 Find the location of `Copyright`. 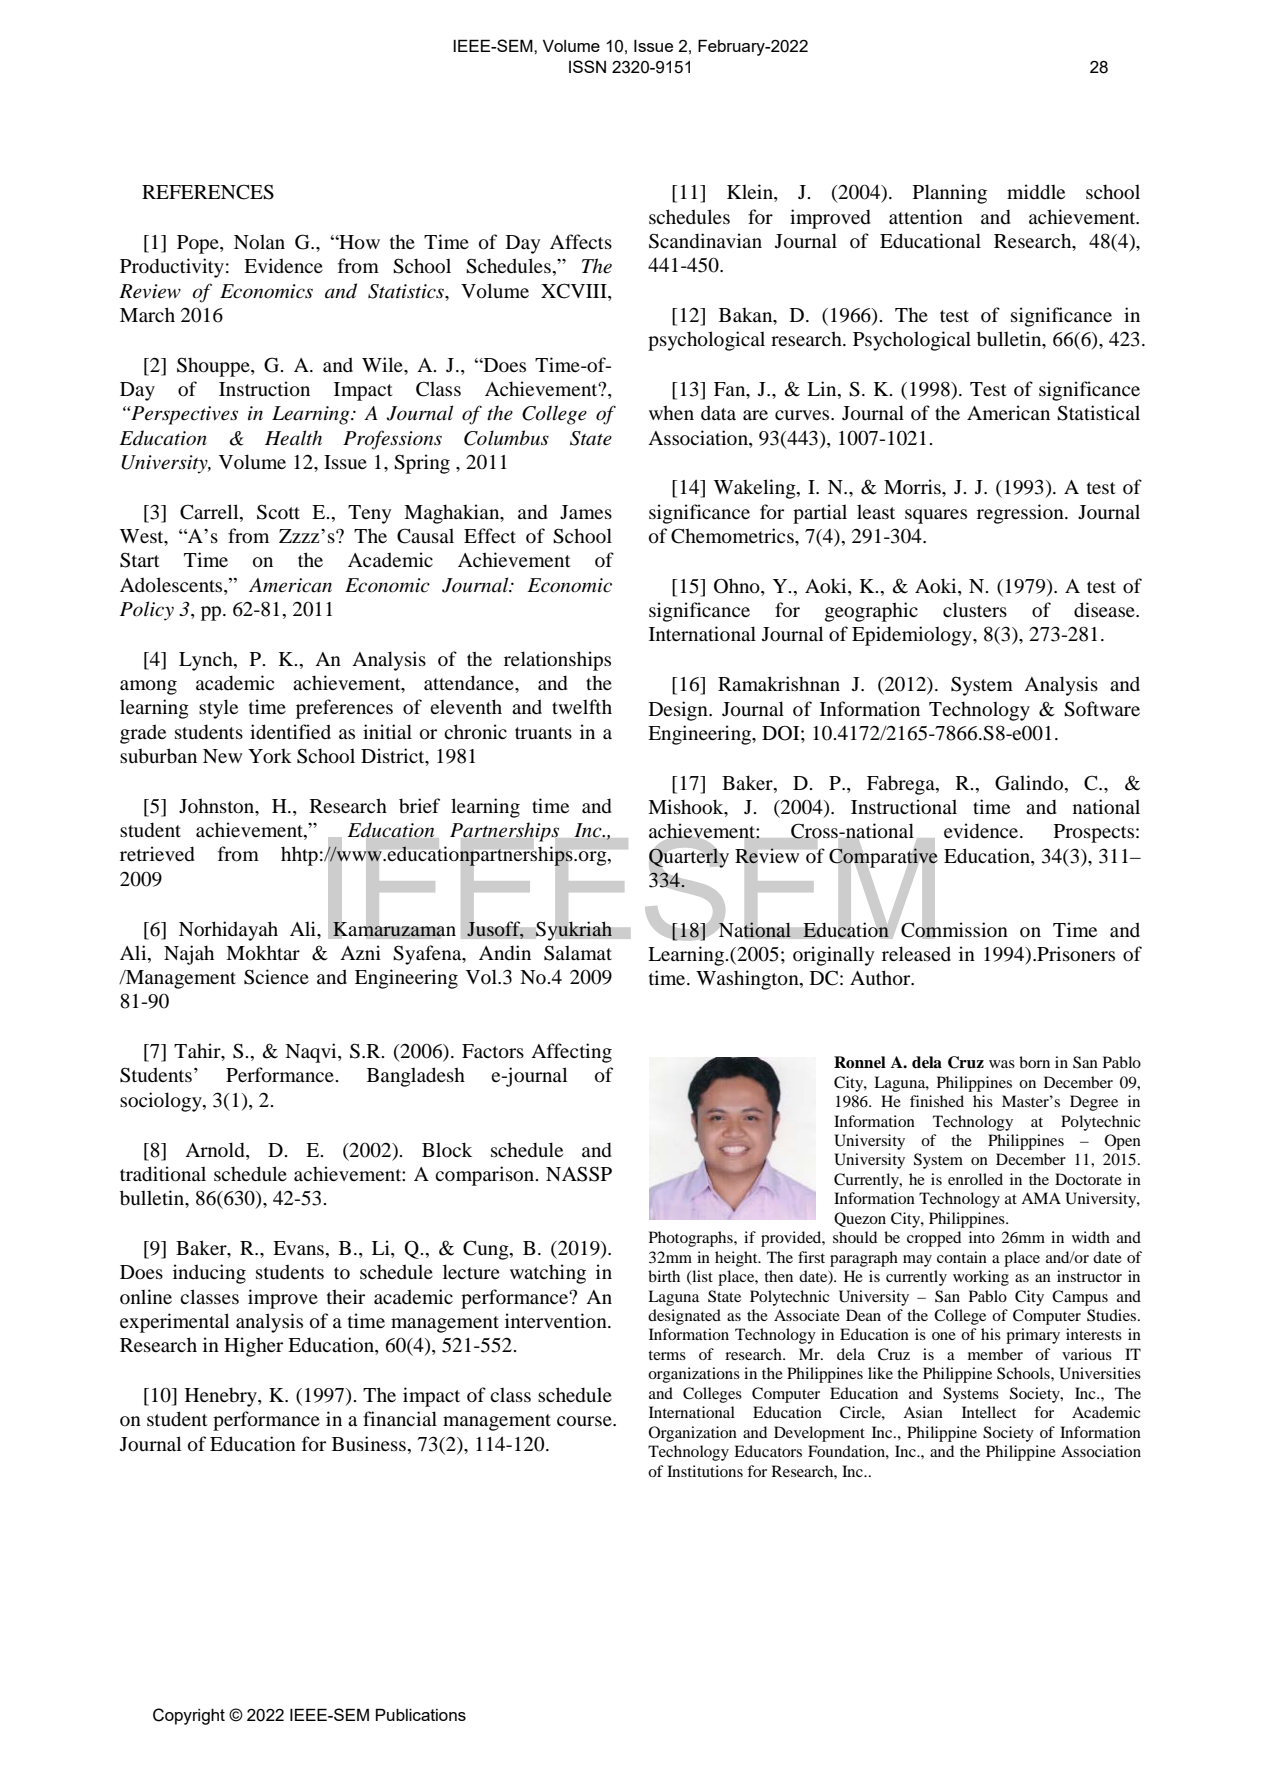

Copyright is located at coordinates (189, 1716).
